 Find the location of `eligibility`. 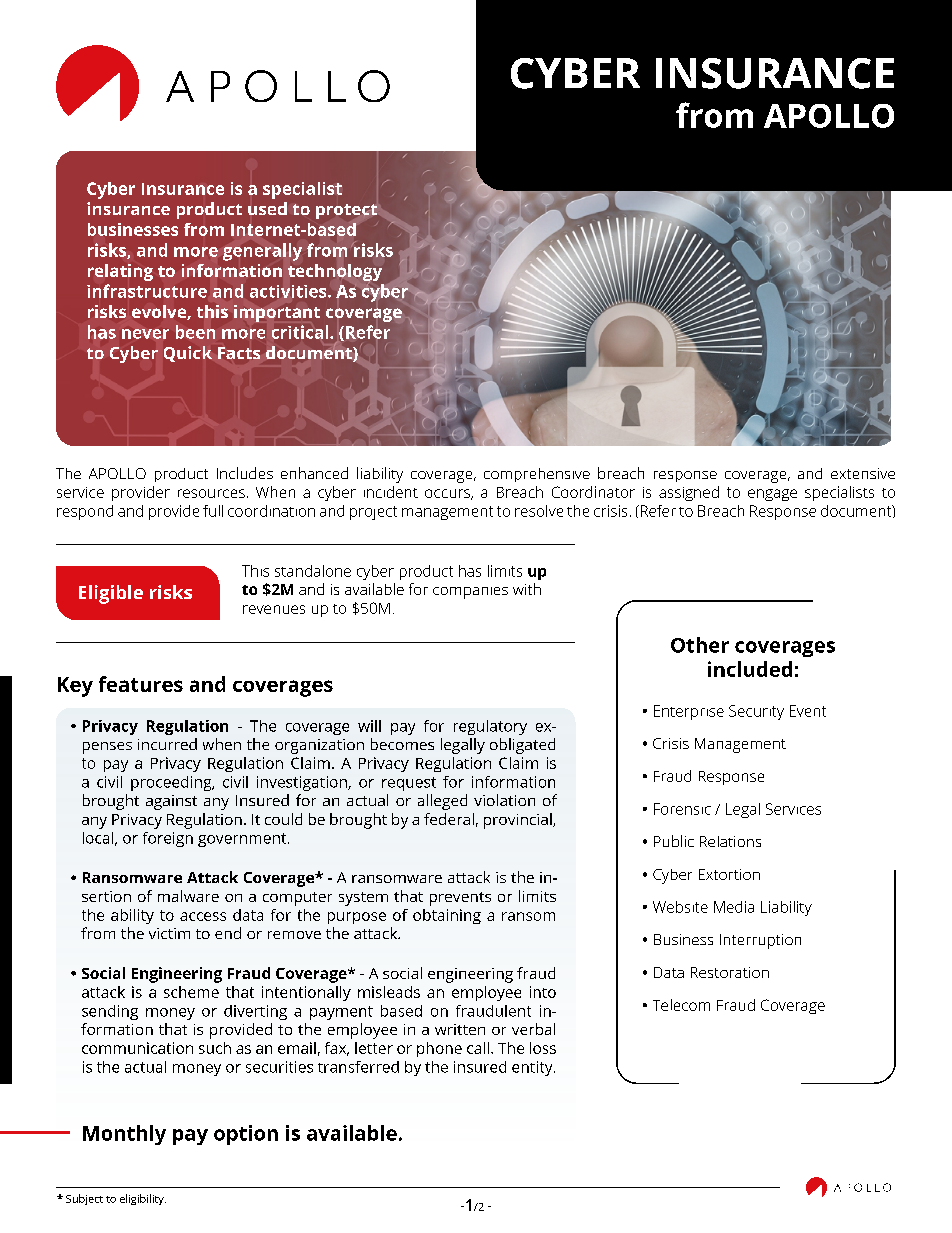

eligibility is located at coordinates (143, 1199).
